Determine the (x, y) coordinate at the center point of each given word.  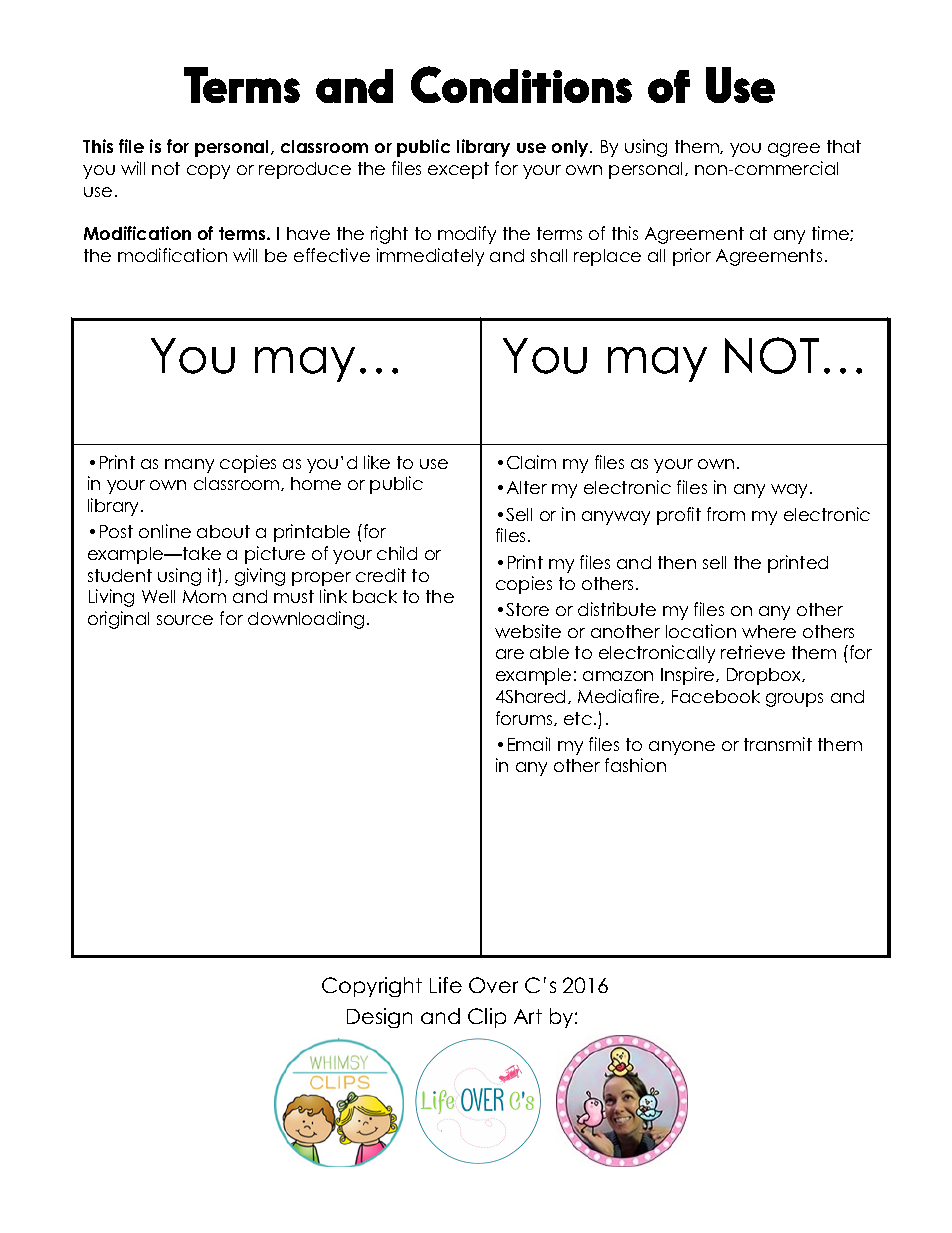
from (726, 514)
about (223, 531)
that (844, 146)
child (397, 553)
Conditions (521, 84)
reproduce (305, 170)
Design (379, 1018)
